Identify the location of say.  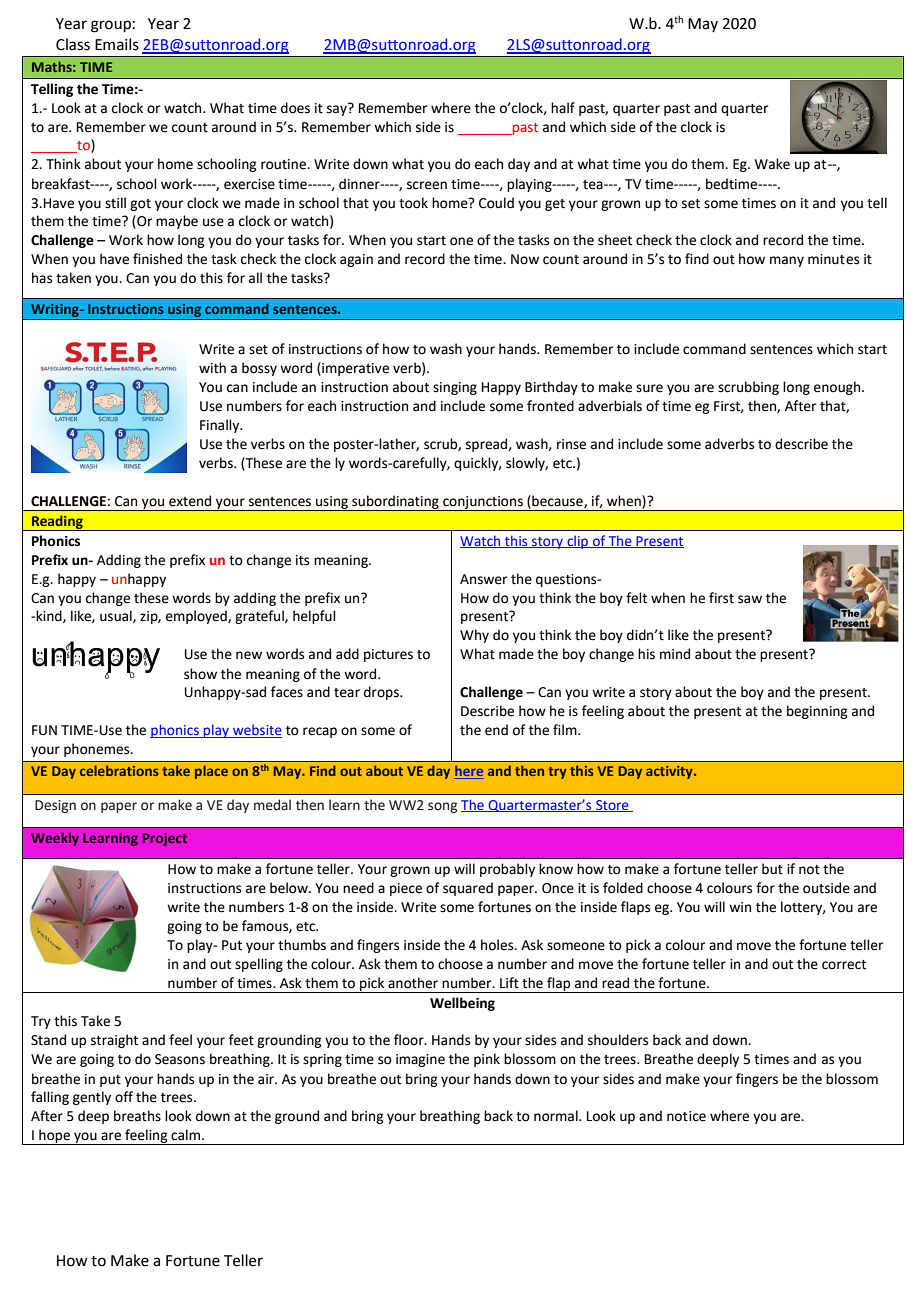
(338, 109).
